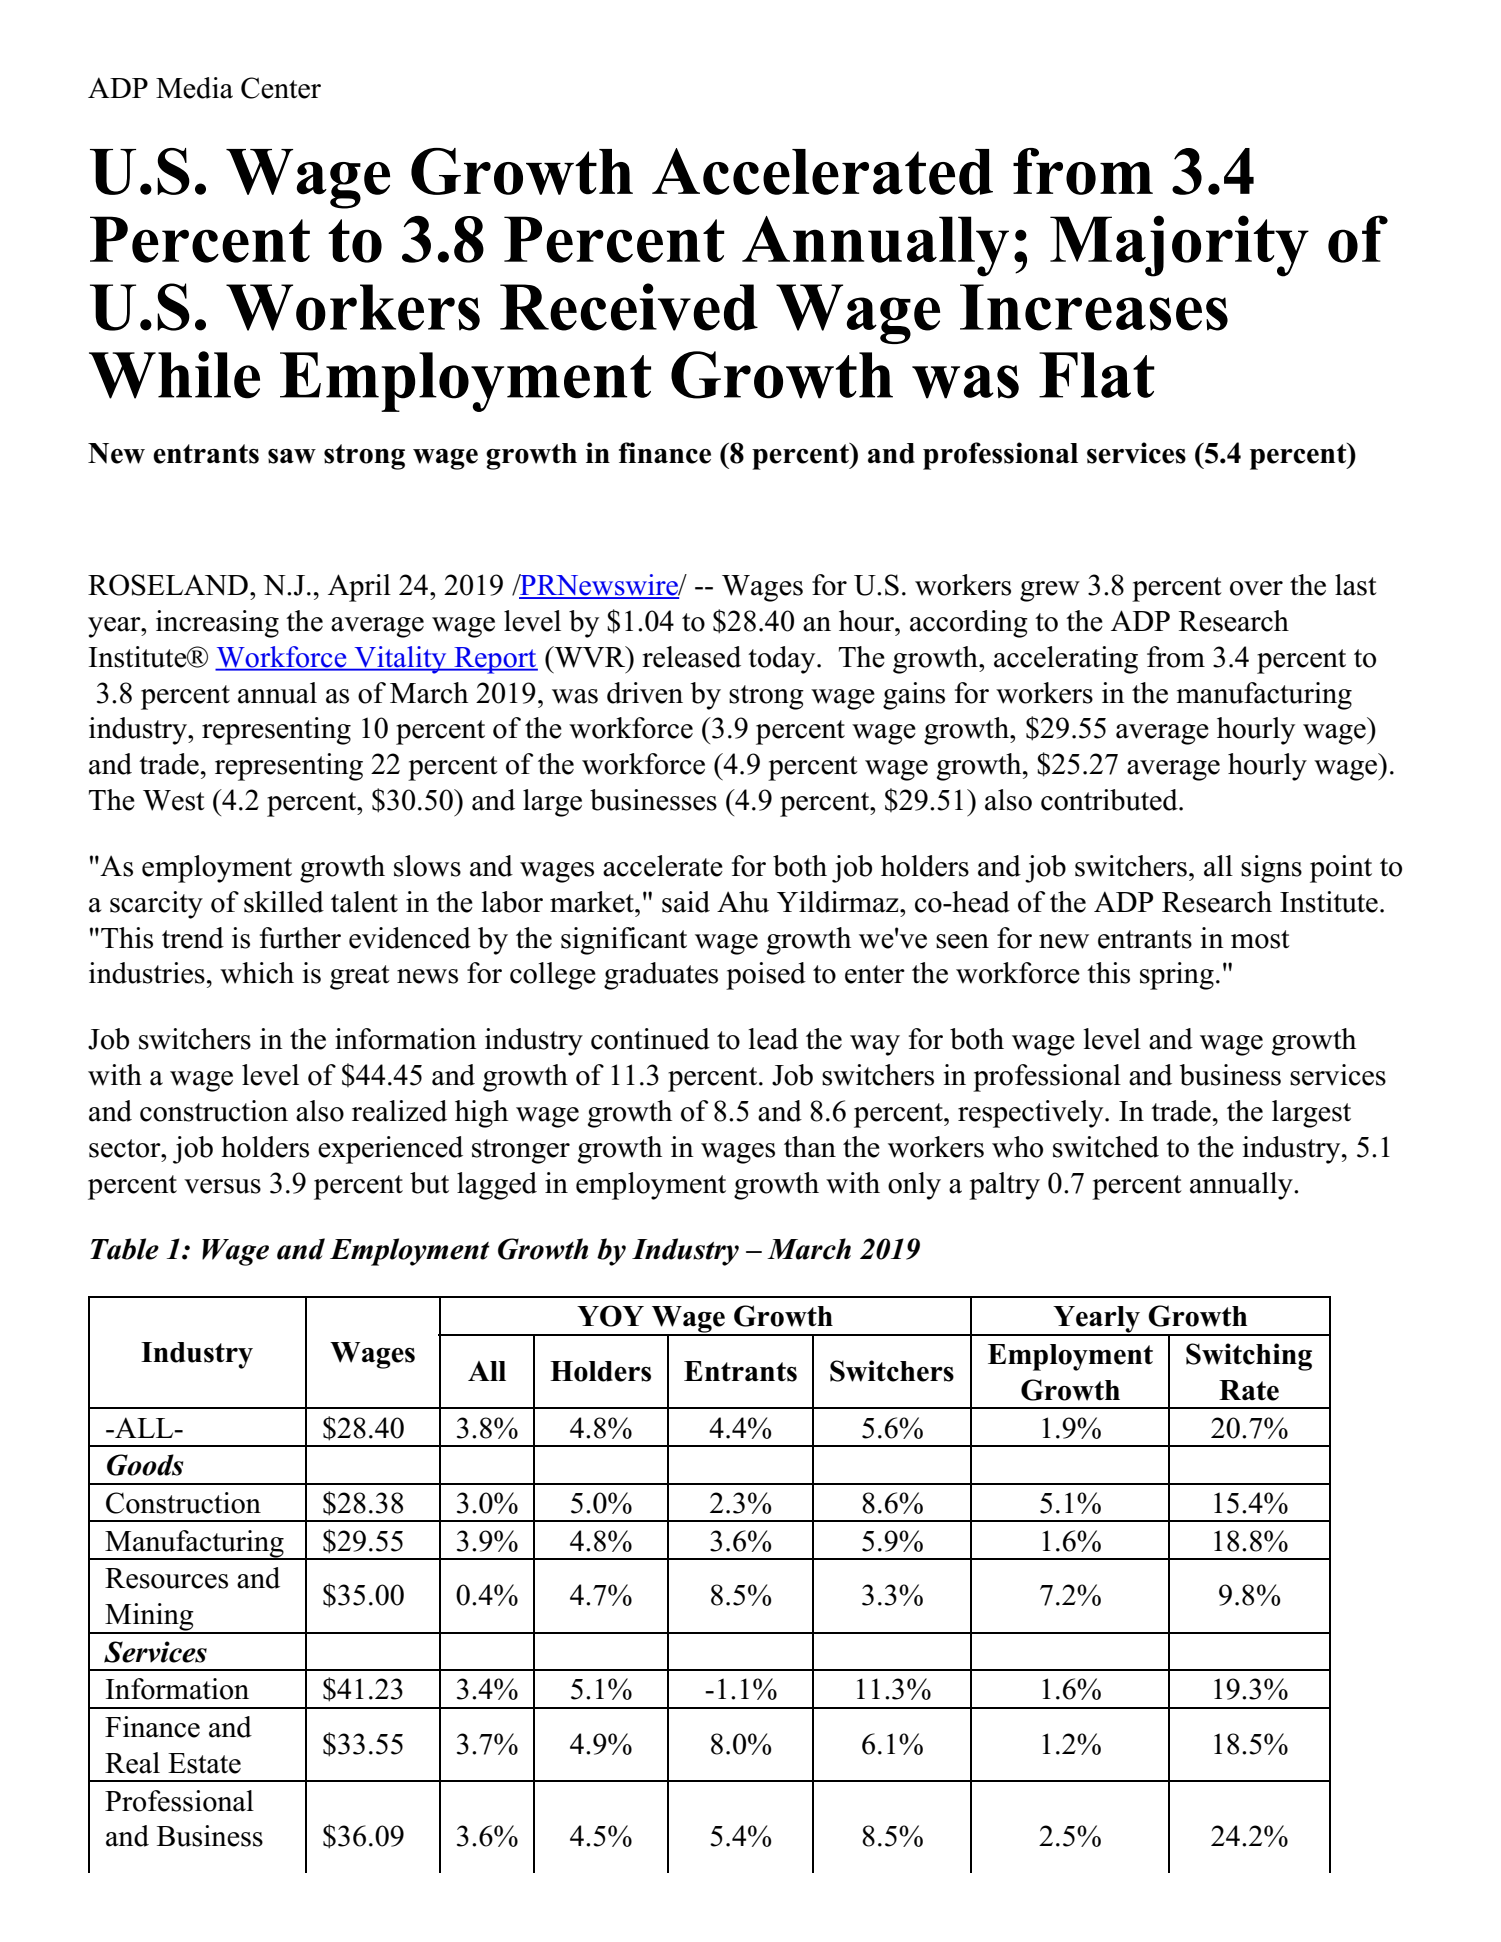 This page has height=1942, width=1501. What do you see at coordinates (1260, 939) in the page?
I see `most` at bounding box center [1260, 939].
